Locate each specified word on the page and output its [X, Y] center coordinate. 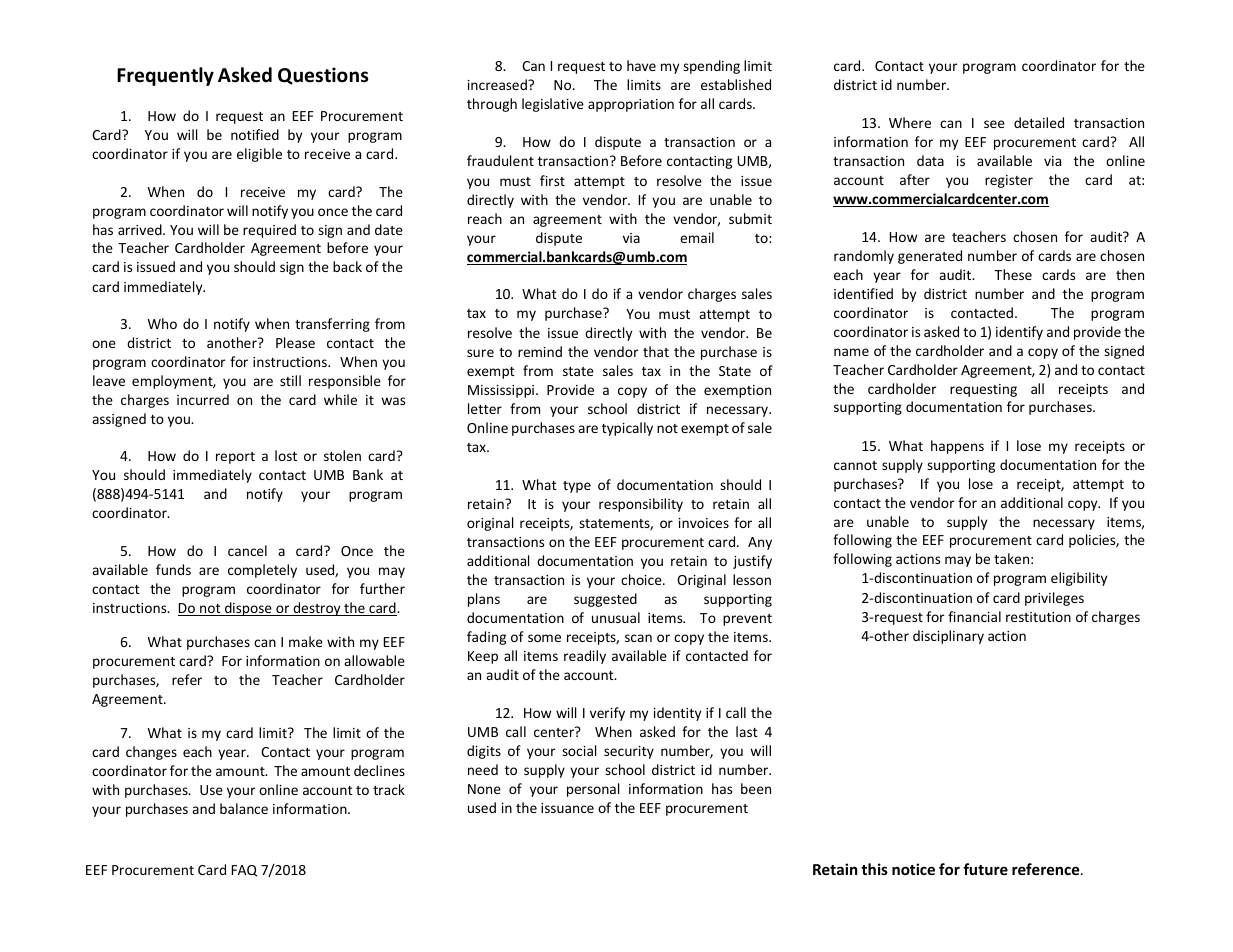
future [985, 869]
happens [957, 447]
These [1013, 274]
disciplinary [948, 637]
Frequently [165, 76]
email [697, 237]
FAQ [245, 871]
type [577, 487]
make [306, 641]
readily [585, 657]
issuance [567, 808]
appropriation [631, 105]
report [235, 458]
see [994, 124]
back [347, 266]
